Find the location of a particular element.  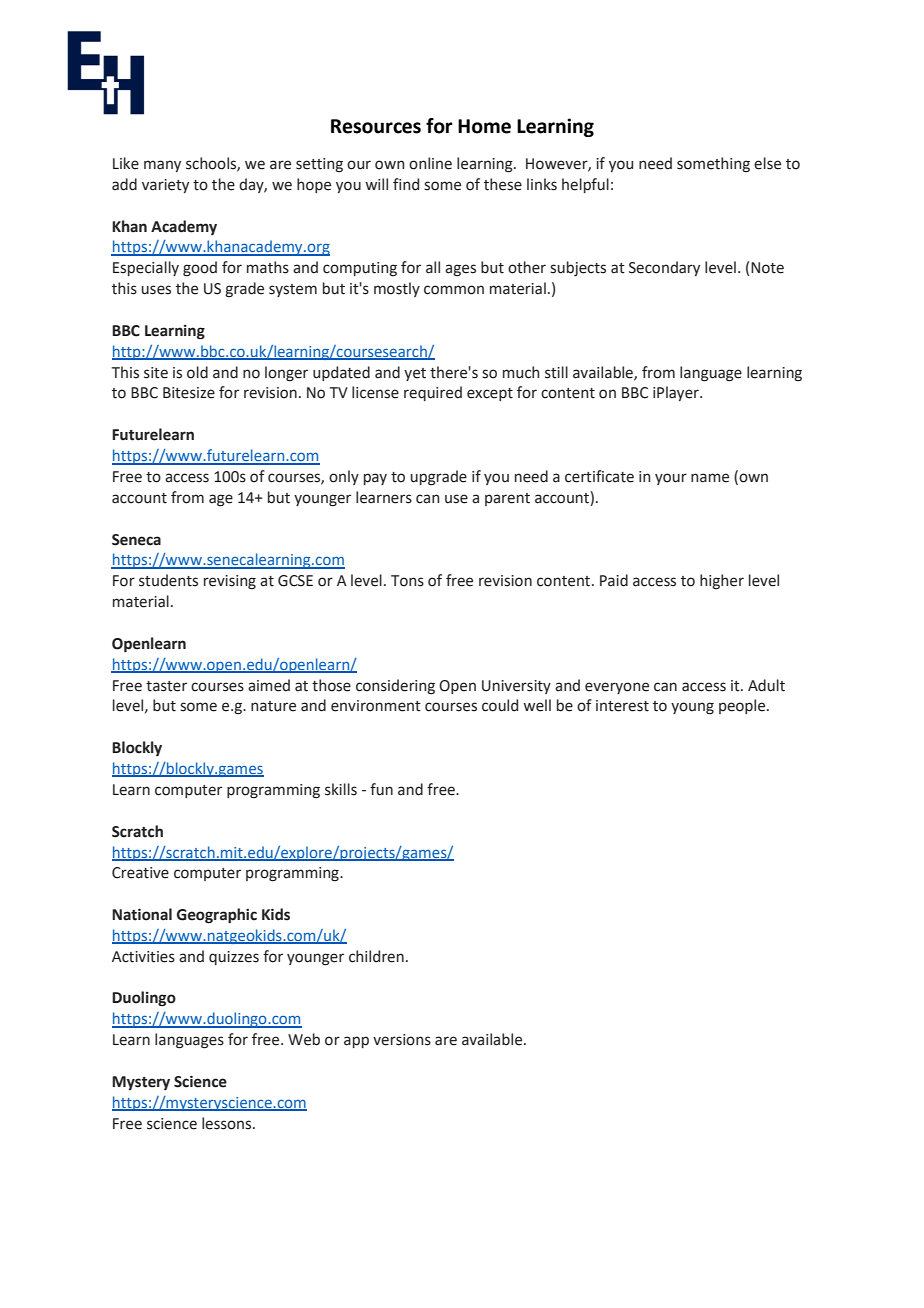

required is located at coordinates (433, 393).
